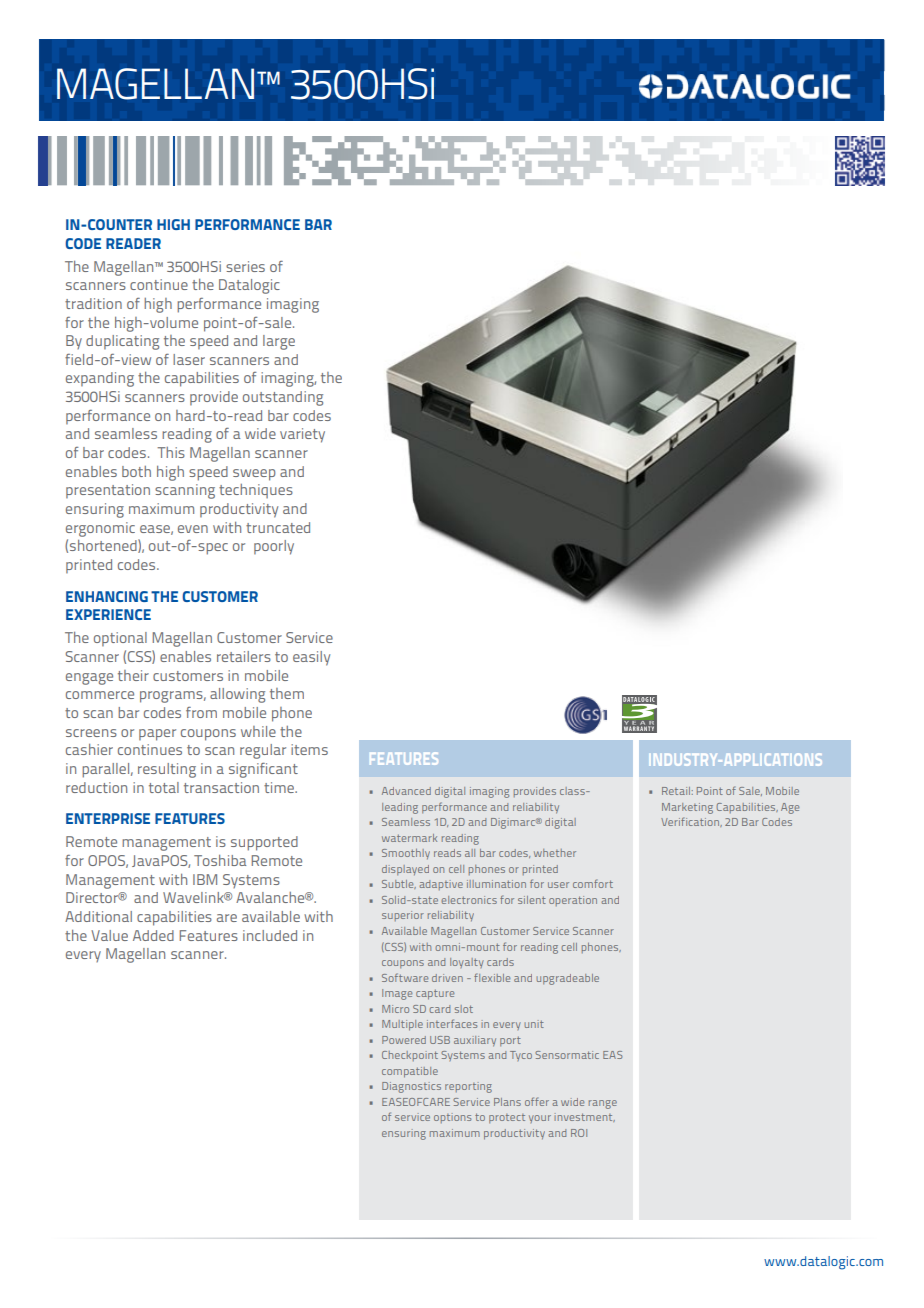  I want to click on outstanding, so click(283, 398).
